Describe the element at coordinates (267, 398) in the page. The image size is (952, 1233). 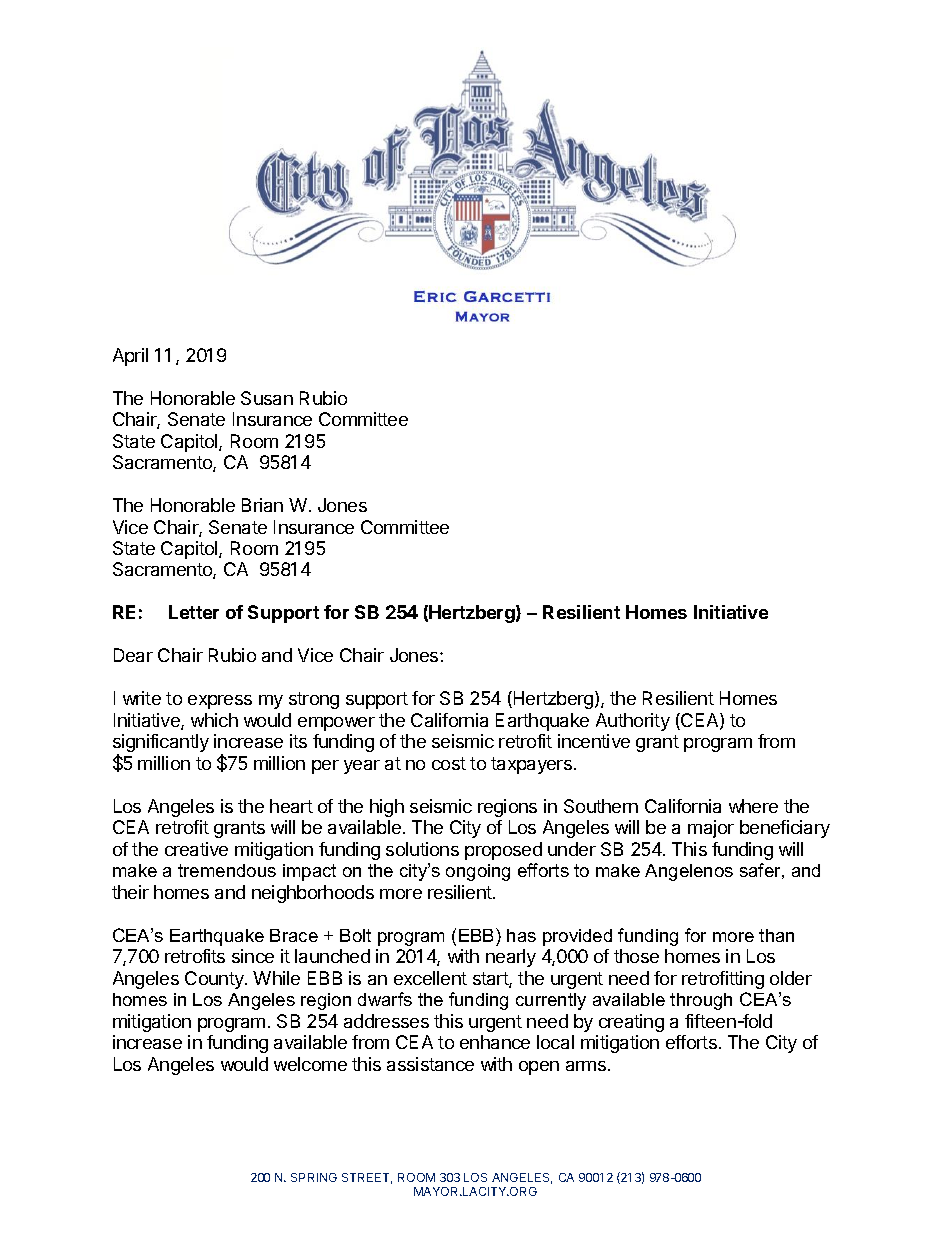
I see `Susan` at that location.
